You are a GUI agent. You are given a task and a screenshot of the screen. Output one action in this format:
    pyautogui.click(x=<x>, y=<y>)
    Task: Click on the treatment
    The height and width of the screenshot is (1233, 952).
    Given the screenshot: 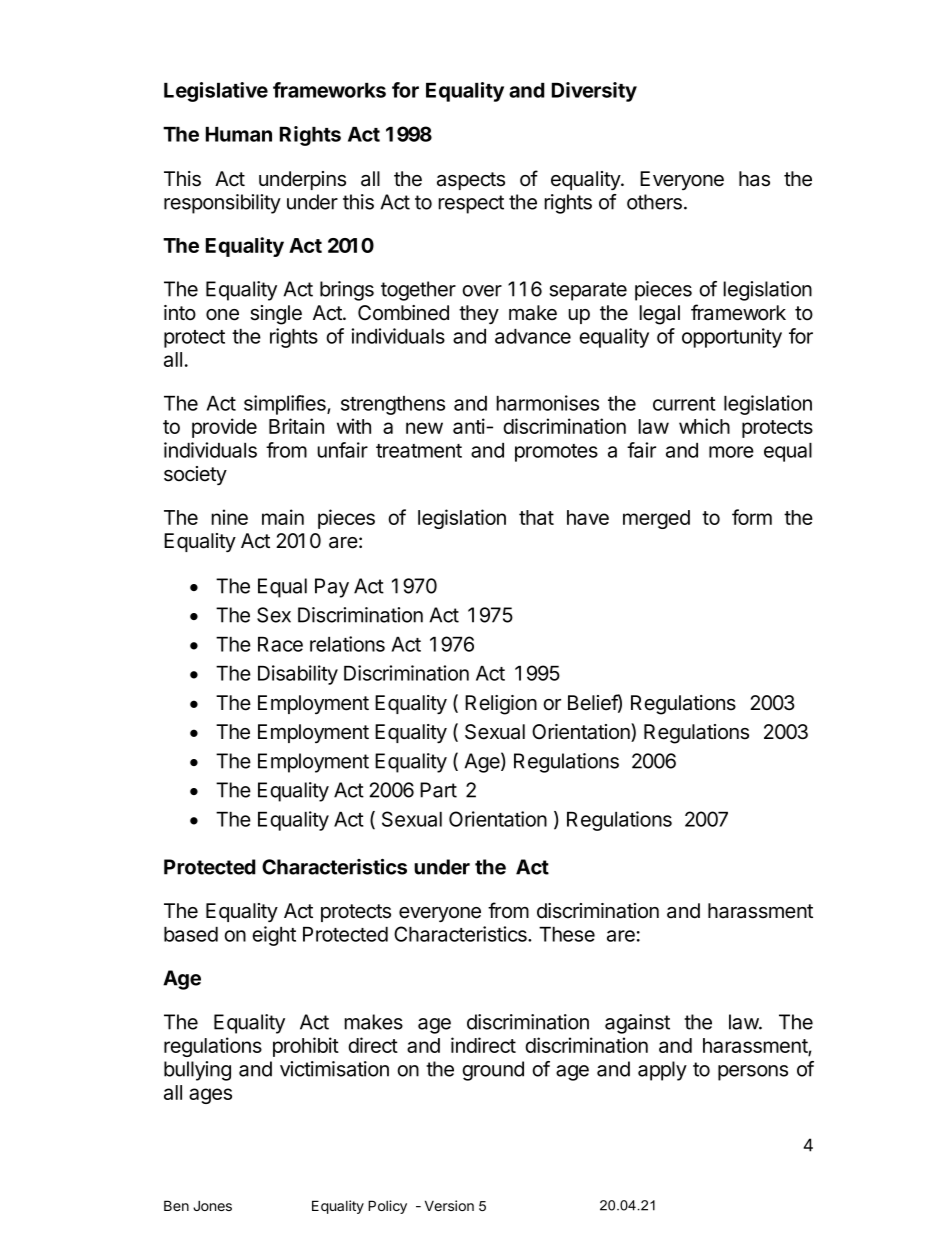 What is the action you would take?
    pyautogui.click(x=419, y=451)
